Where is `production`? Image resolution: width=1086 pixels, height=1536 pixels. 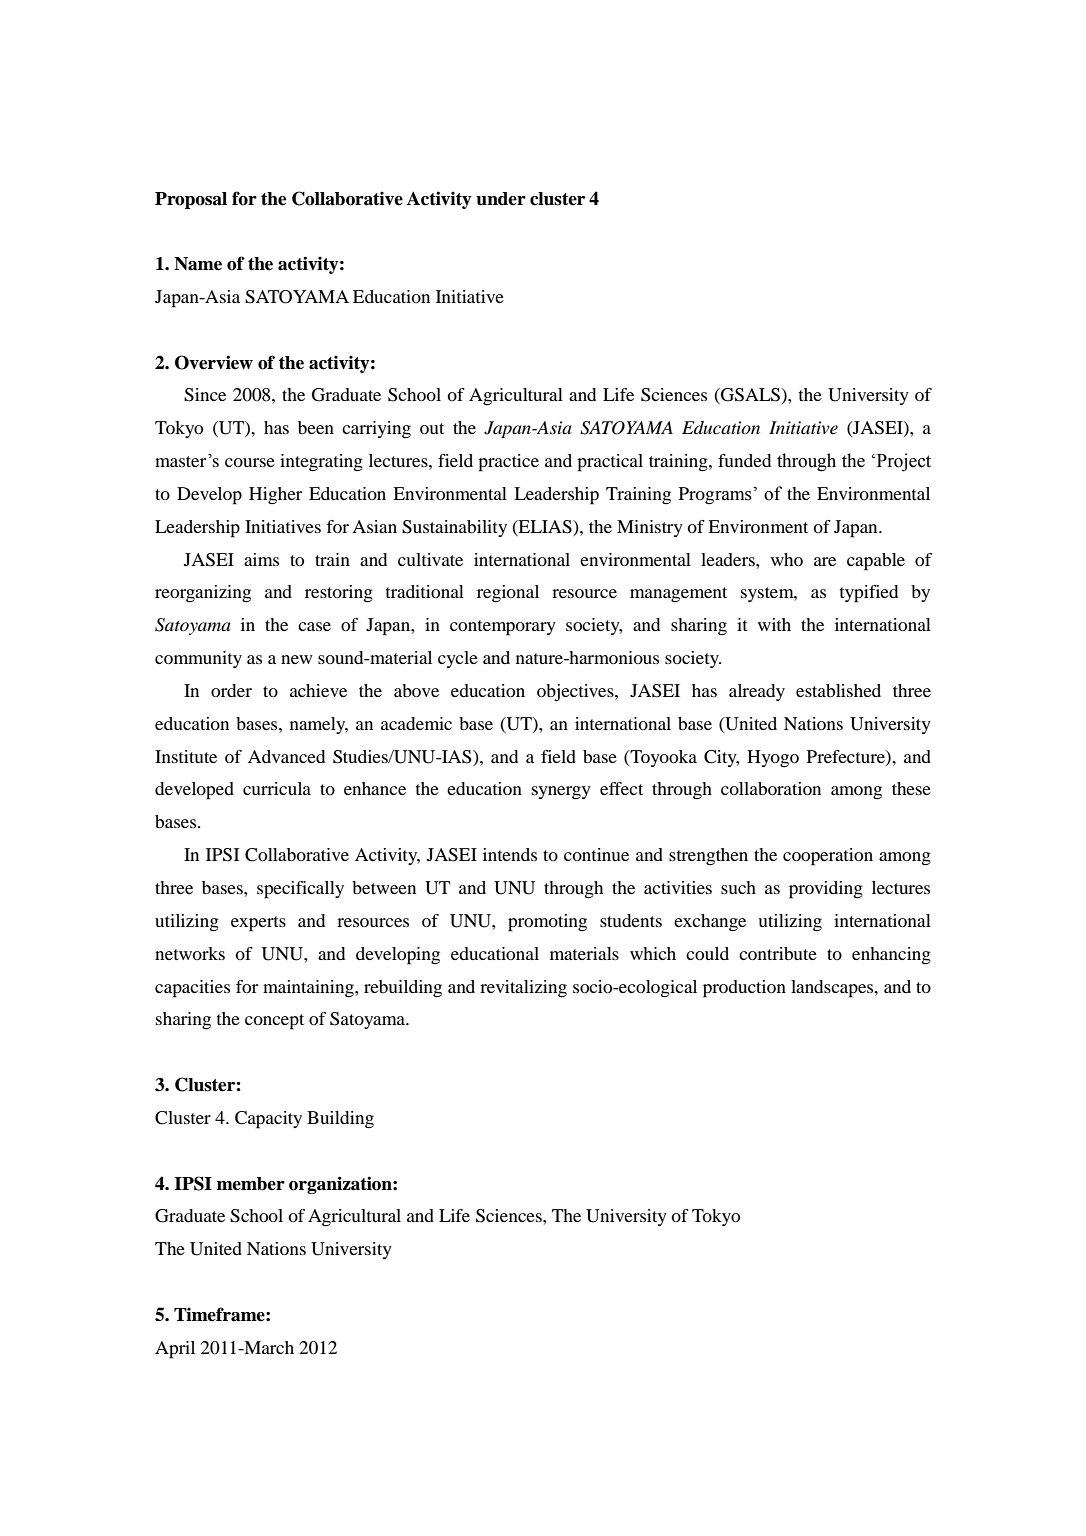 production is located at coordinates (744, 989).
